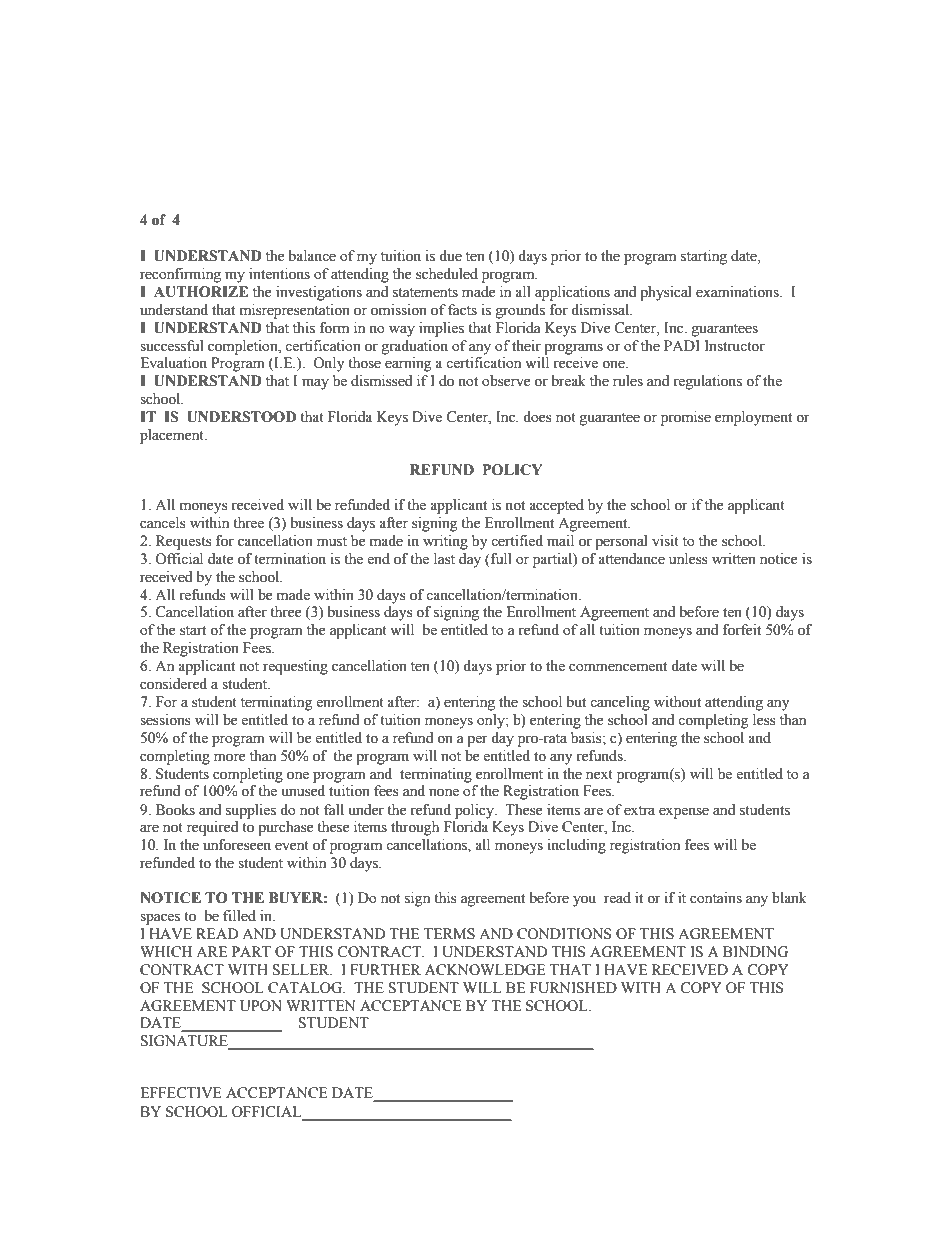  I want to click on examinations, so click(738, 292).
